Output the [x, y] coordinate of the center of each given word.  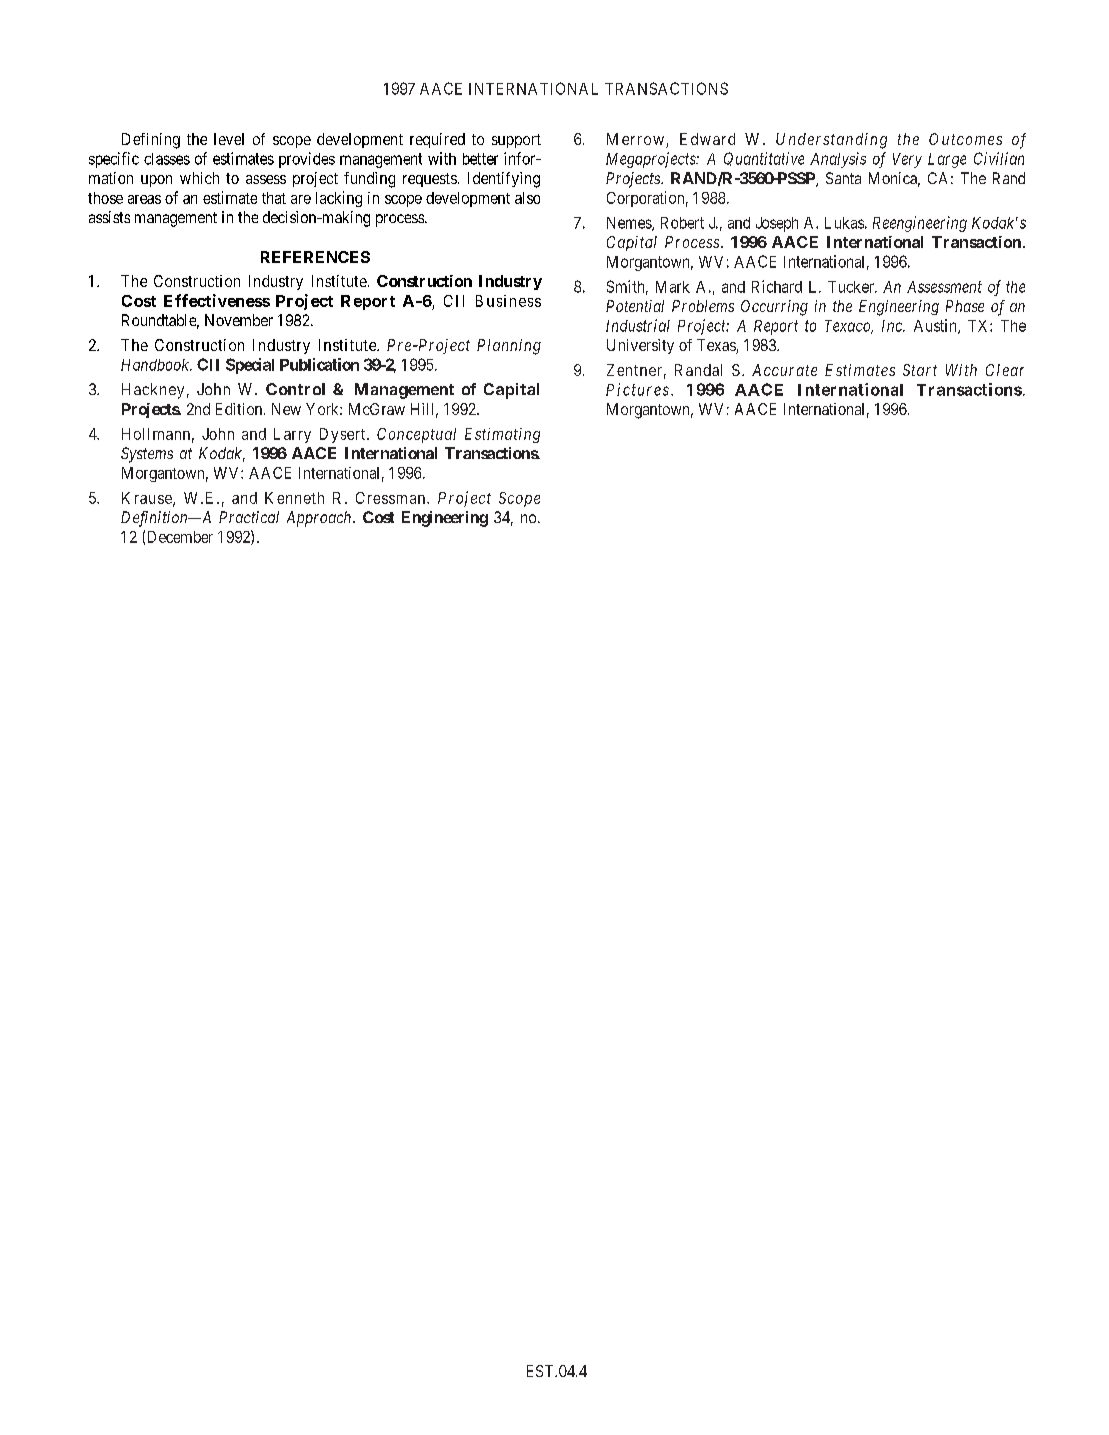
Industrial [638, 325]
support [516, 141]
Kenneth [294, 498]
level [229, 139]
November [239, 320]
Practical [249, 517]
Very [907, 160]
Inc [893, 326]
